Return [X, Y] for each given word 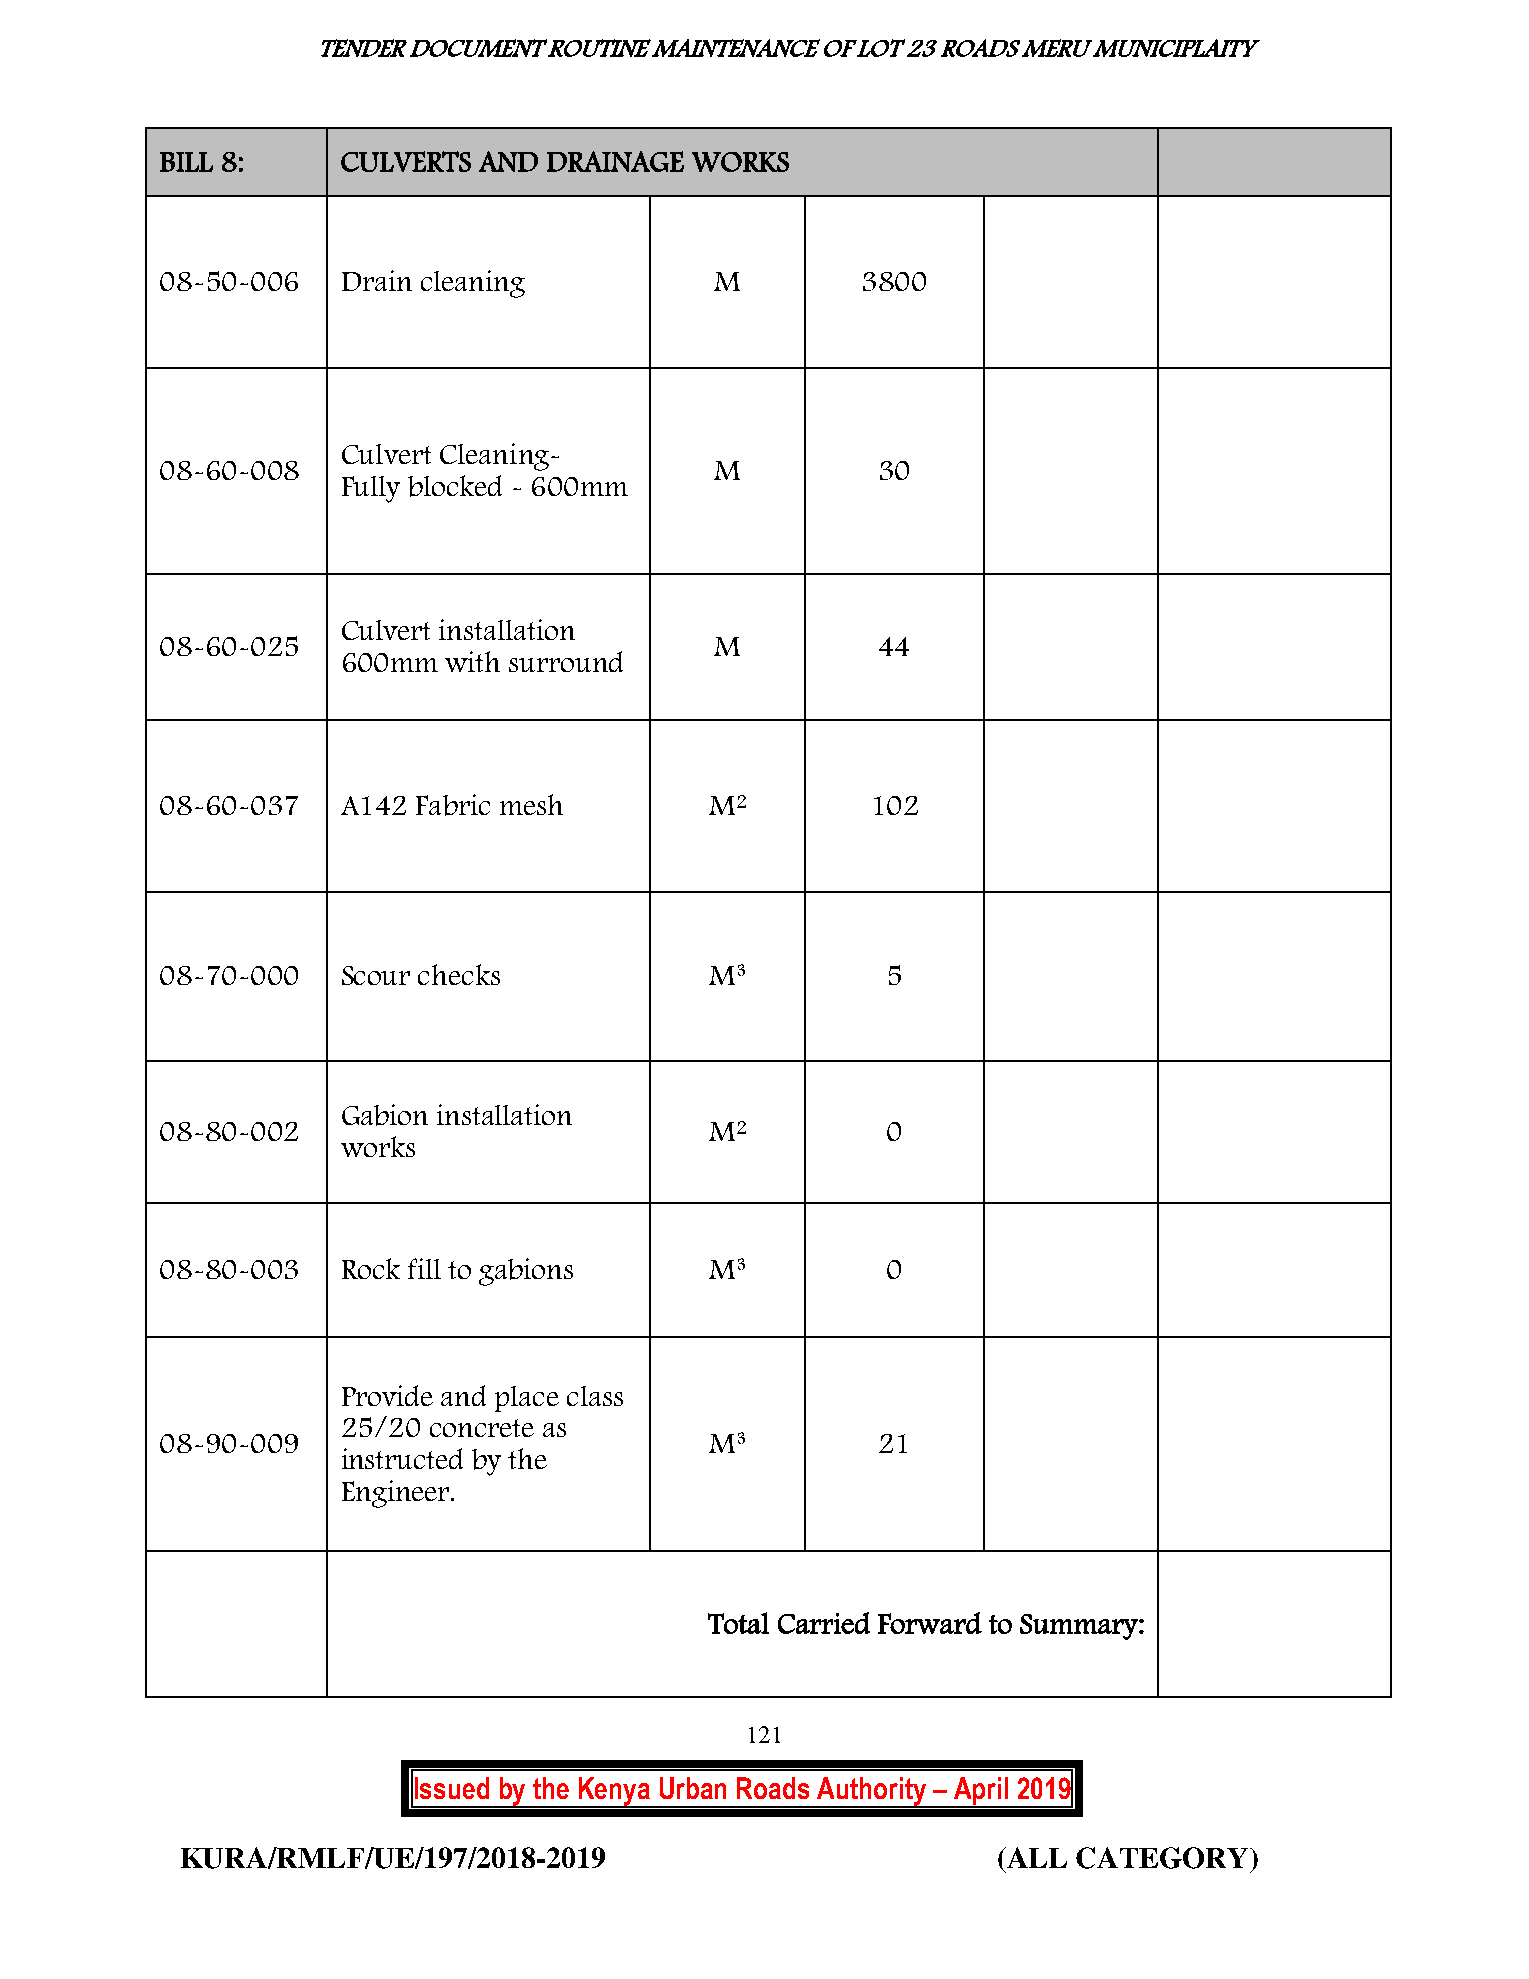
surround [566, 661]
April [981, 1792]
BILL [186, 162]
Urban [693, 1788]
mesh [531, 804]
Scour [376, 975]
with [472, 661]
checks [459, 974]
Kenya [614, 1792]
